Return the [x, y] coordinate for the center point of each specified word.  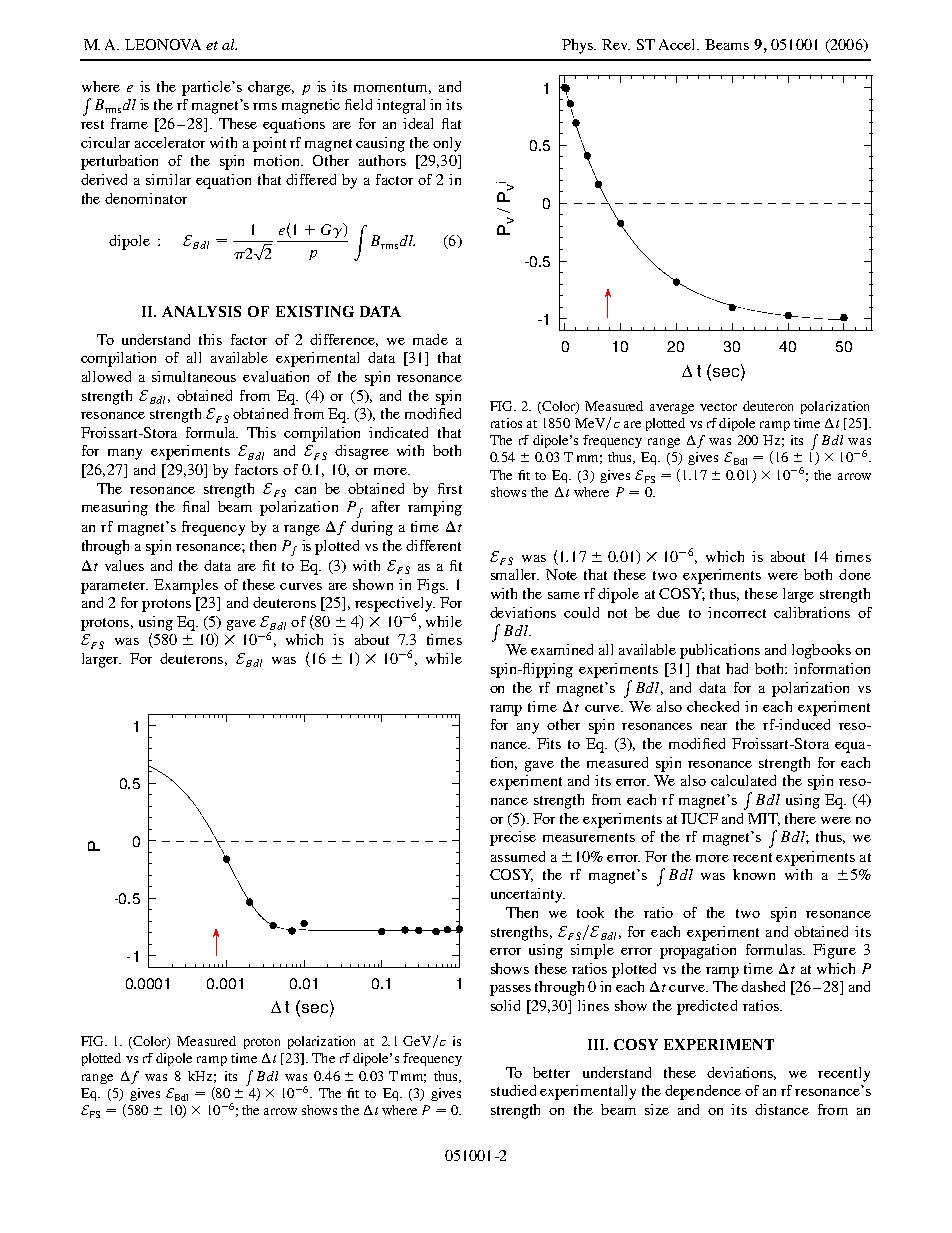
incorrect [737, 612]
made [430, 339]
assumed [518, 856]
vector [718, 407]
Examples [186, 586]
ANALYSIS [201, 311]
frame [129, 123]
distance [782, 1109]
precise [513, 838]
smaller [515, 574]
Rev [616, 44]
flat [451, 123]
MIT [764, 819]
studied [513, 1090]
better [551, 1072]
